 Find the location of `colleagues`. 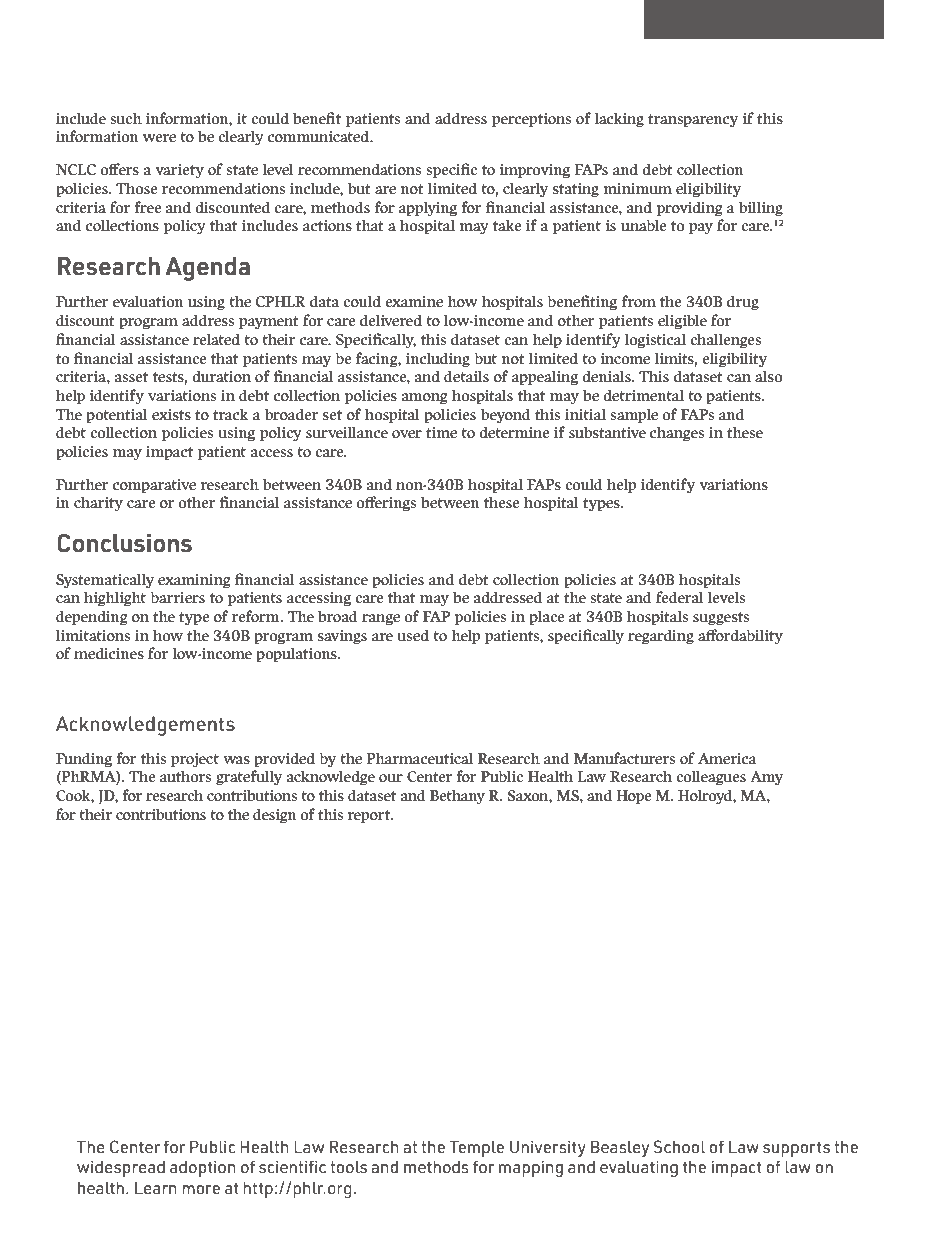

colleagues is located at coordinates (711, 778).
